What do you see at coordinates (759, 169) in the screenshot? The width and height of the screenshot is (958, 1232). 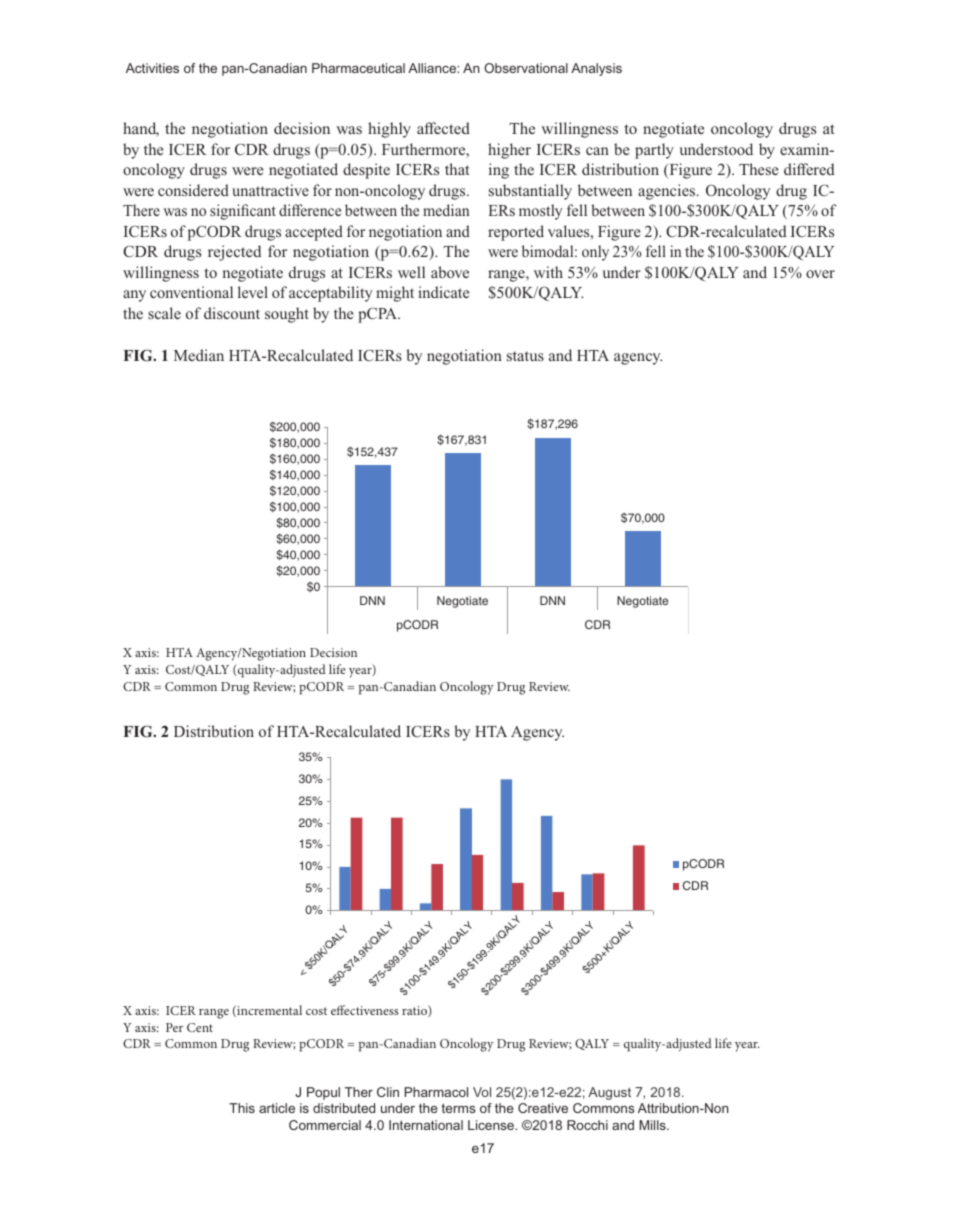 I see `These` at bounding box center [759, 169].
